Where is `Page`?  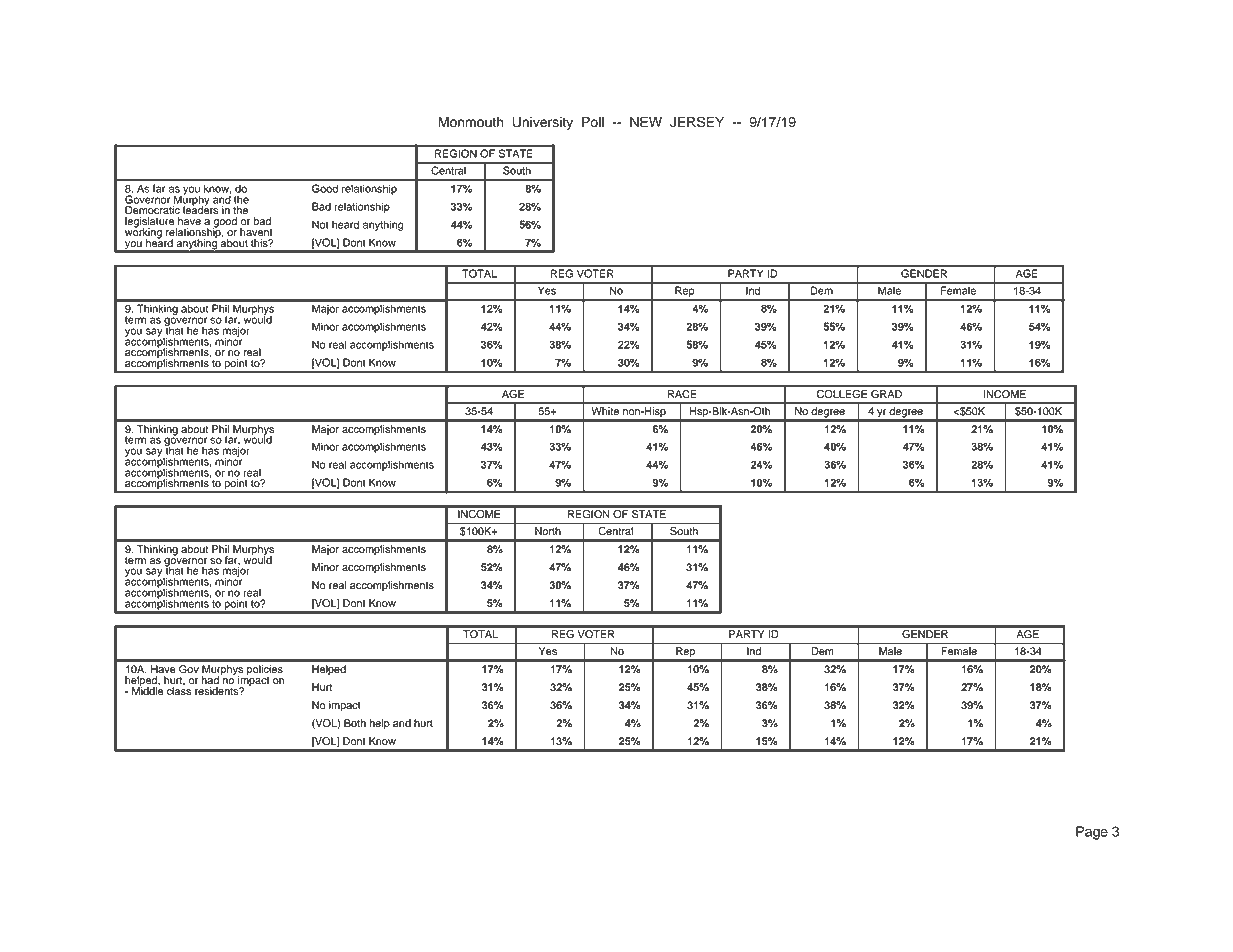 Page is located at coordinates (1092, 833).
